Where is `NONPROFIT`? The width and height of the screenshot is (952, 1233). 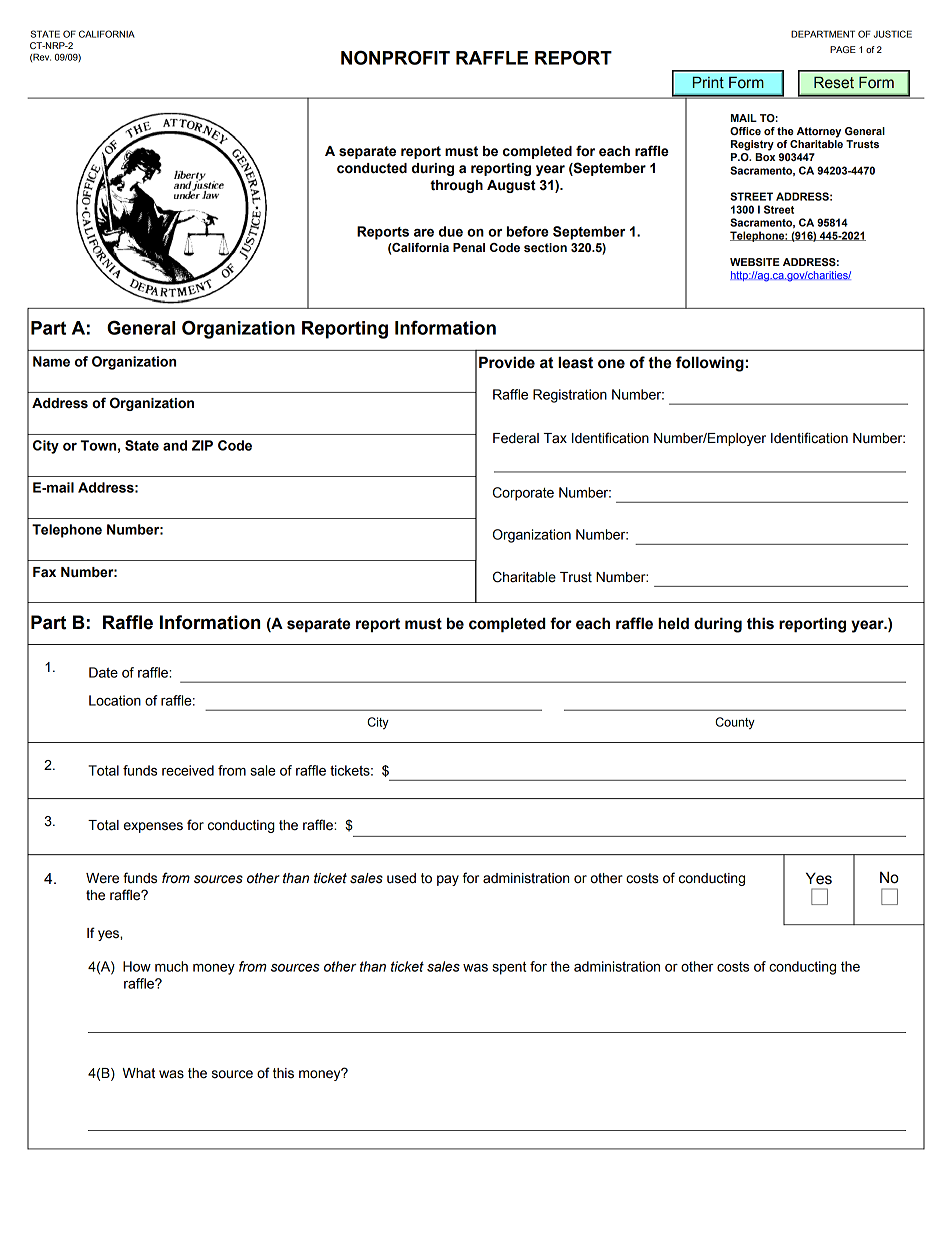 NONPROFIT is located at coordinates (395, 57).
